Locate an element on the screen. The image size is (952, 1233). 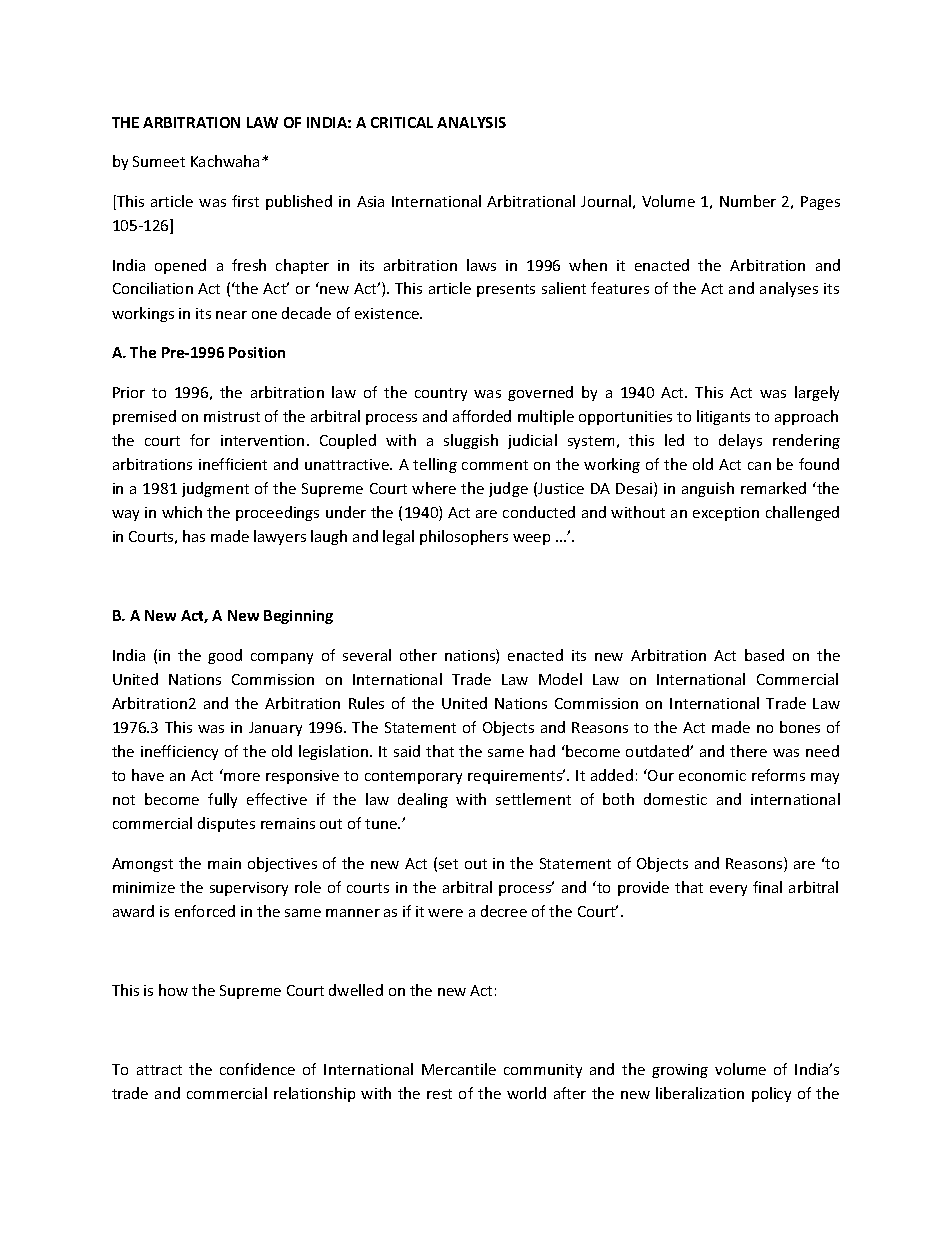
other is located at coordinates (418, 655).
